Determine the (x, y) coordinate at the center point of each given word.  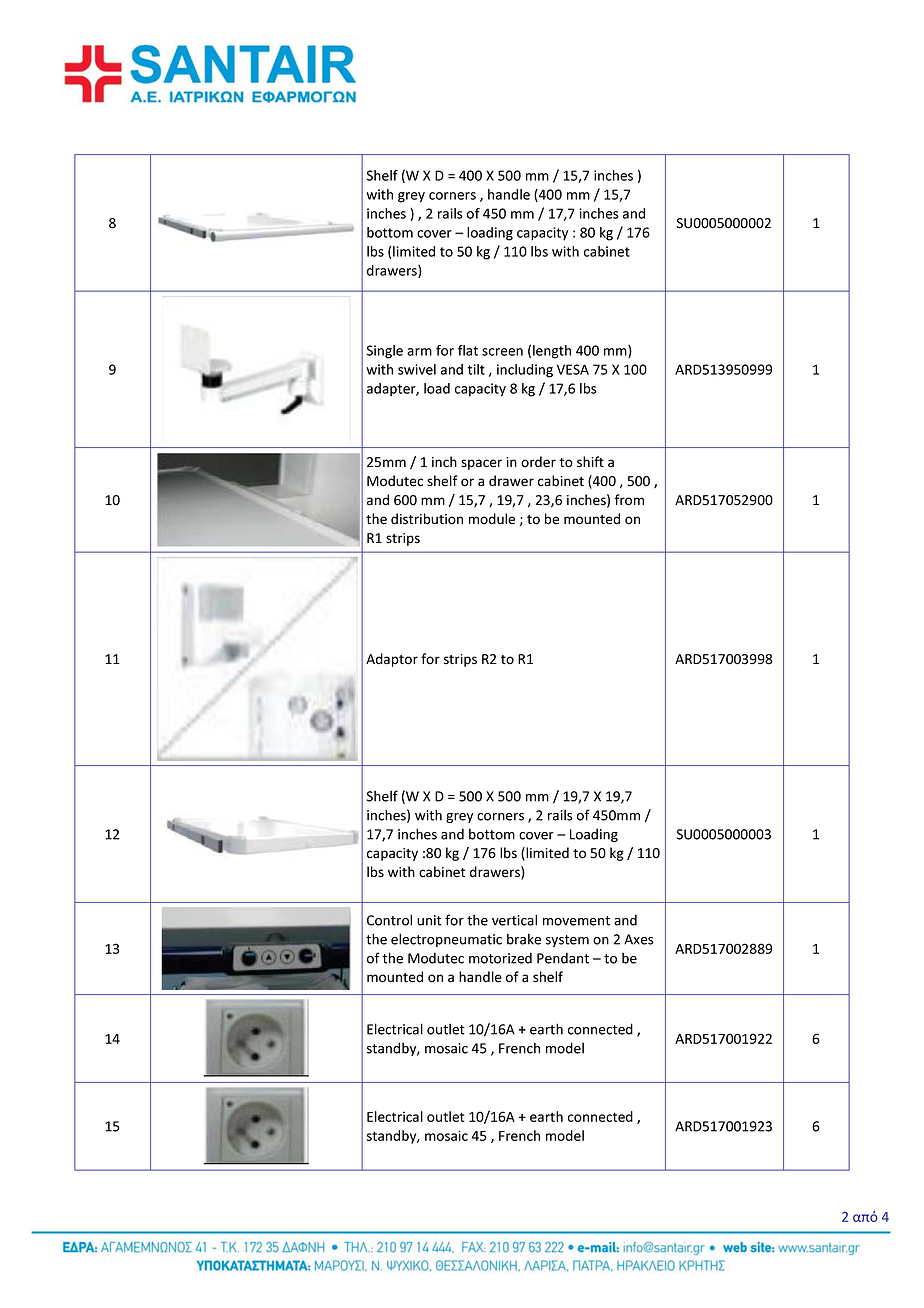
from (629, 500)
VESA (573, 369)
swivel (417, 369)
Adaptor (392, 660)
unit (429, 920)
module (492, 519)
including (525, 371)
